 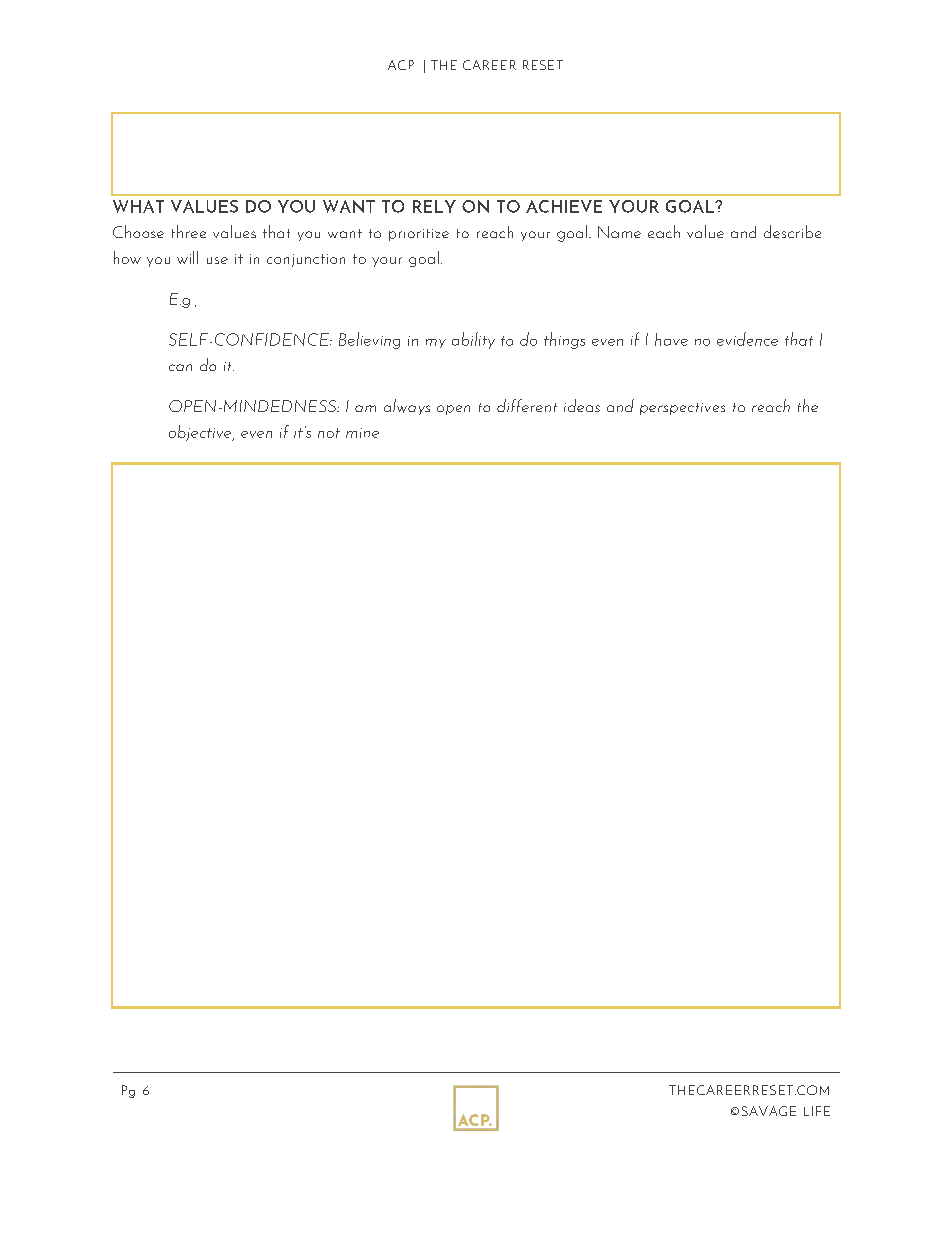 What do you see at coordinates (769, 1111) in the screenshot?
I see `SAVAGE` at bounding box center [769, 1111].
